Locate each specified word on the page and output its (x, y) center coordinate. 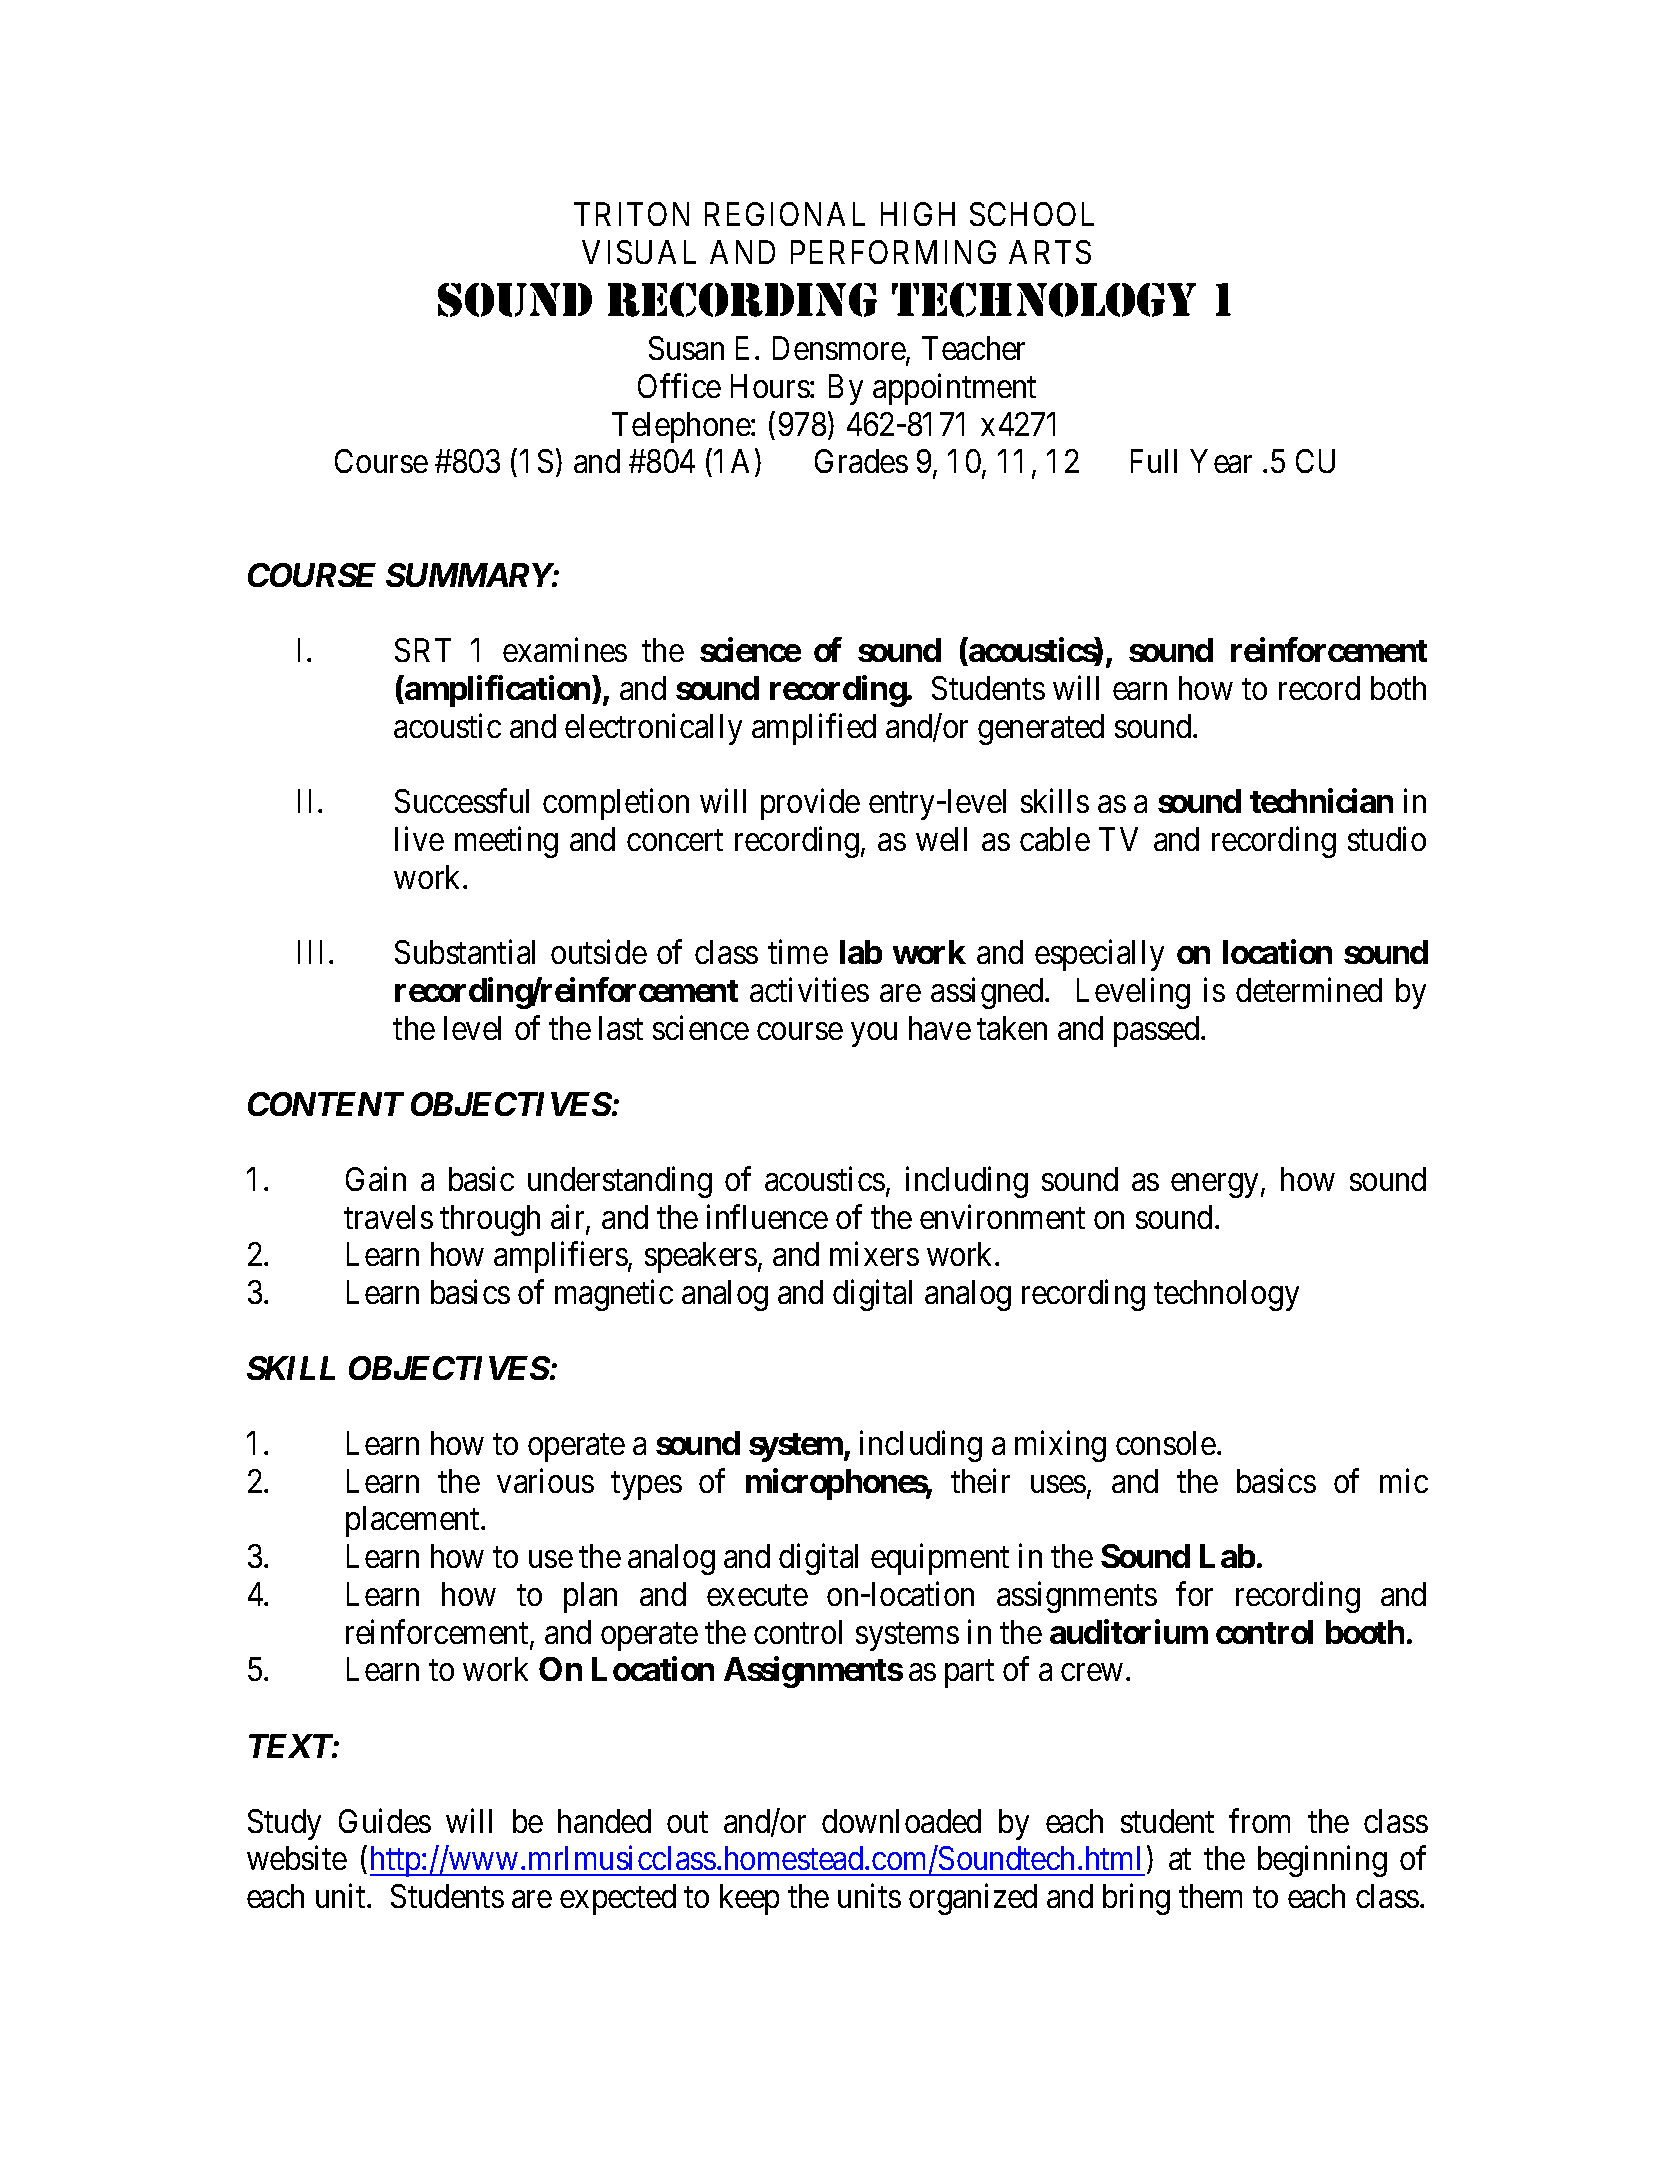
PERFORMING (893, 252)
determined (1309, 990)
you (874, 1035)
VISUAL (639, 252)
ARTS (1050, 252)
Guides (385, 1820)
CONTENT (326, 1104)
